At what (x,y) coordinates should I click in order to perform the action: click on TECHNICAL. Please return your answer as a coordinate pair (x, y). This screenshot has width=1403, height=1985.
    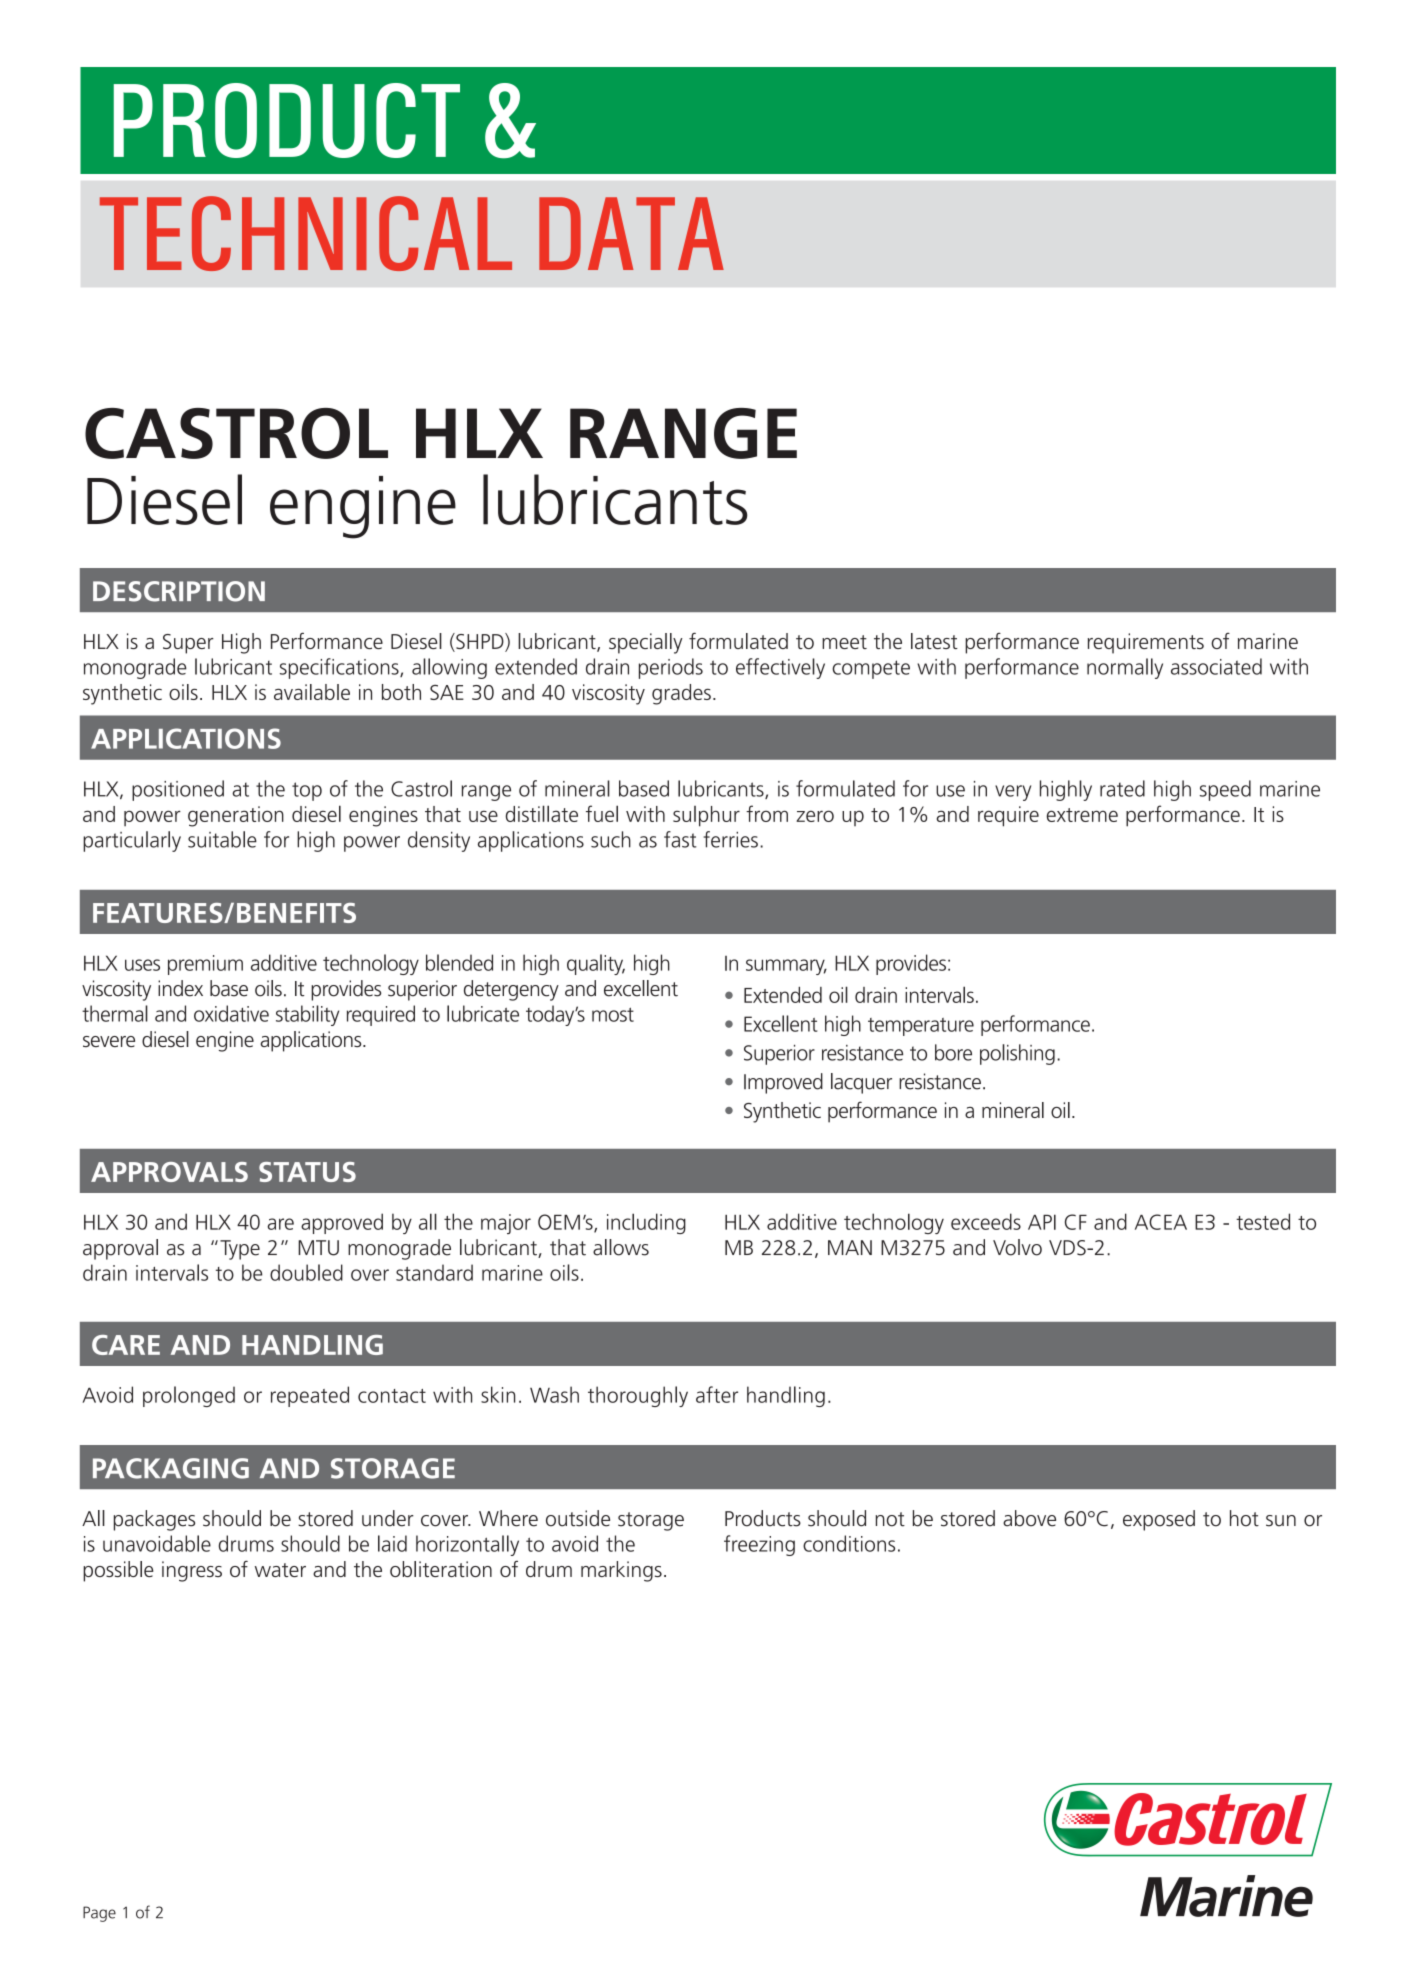
    Looking at the image, I should click on (306, 233).
